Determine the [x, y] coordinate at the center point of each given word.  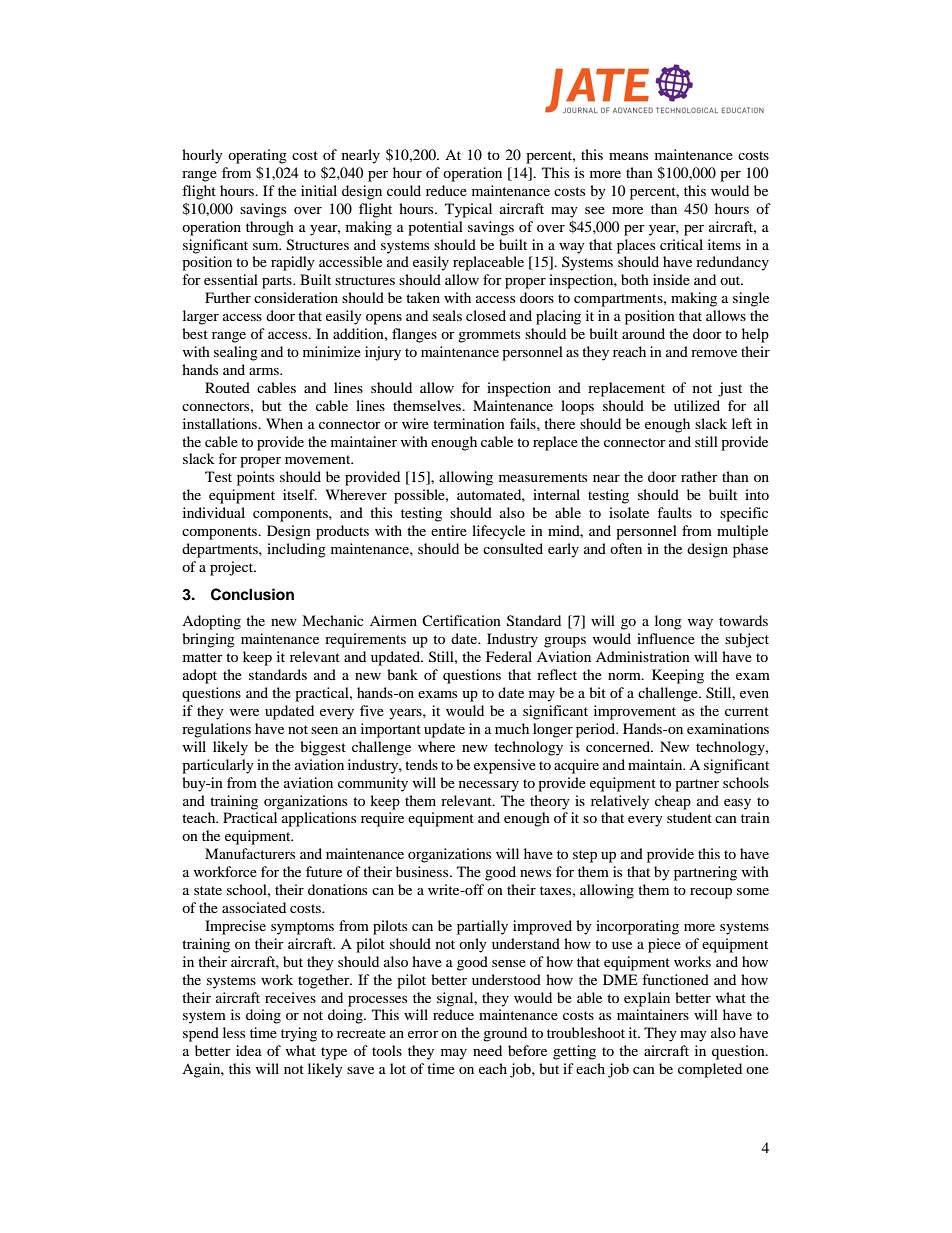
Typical [468, 210]
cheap [673, 802]
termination [469, 423]
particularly [218, 766]
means [628, 156]
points [255, 478]
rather [699, 476]
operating [257, 156]
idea [249, 1050]
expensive [505, 766]
